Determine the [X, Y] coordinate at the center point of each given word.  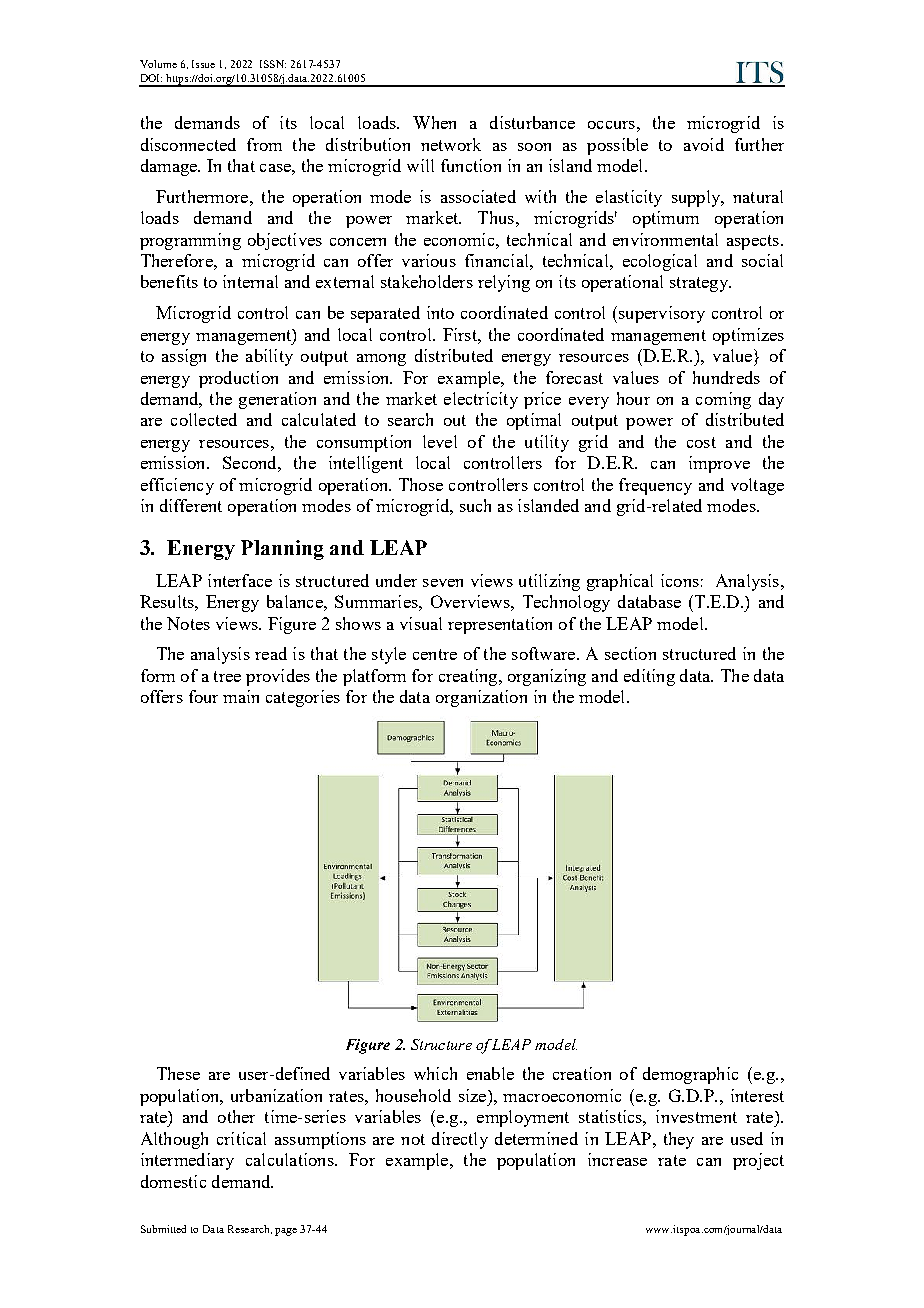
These [178, 1073]
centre [435, 654]
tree [227, 676]
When [434, 122]
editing [649, 677]
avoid [704, 144]
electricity [481, 400]
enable [490, 1073]
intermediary [187, 1161]
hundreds [726, 377]
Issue [203, 64]
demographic [690, 1075]
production [238, 379]
